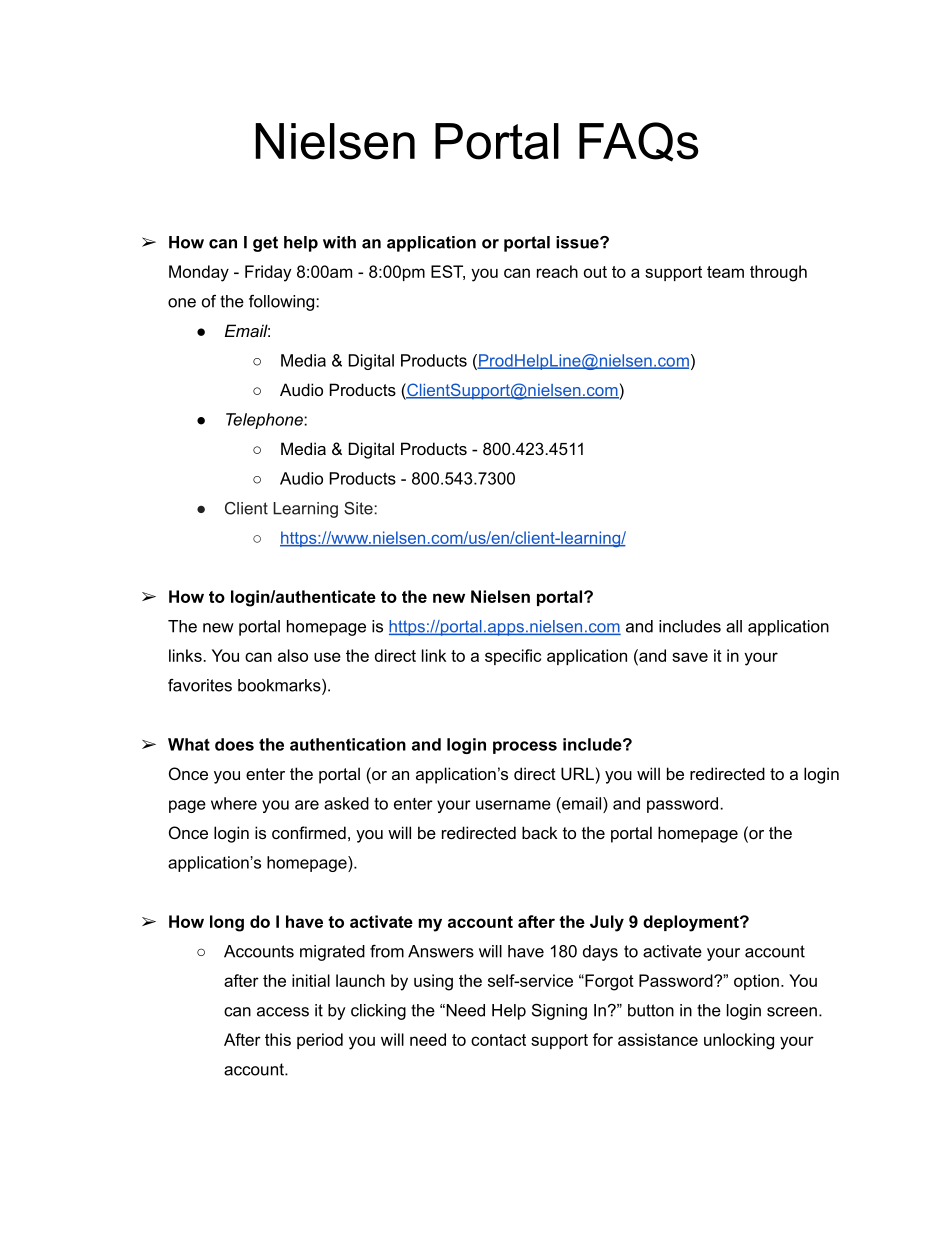 The width and height of the page is (952, 1233). I want to click on access, so click(283, 1012).
